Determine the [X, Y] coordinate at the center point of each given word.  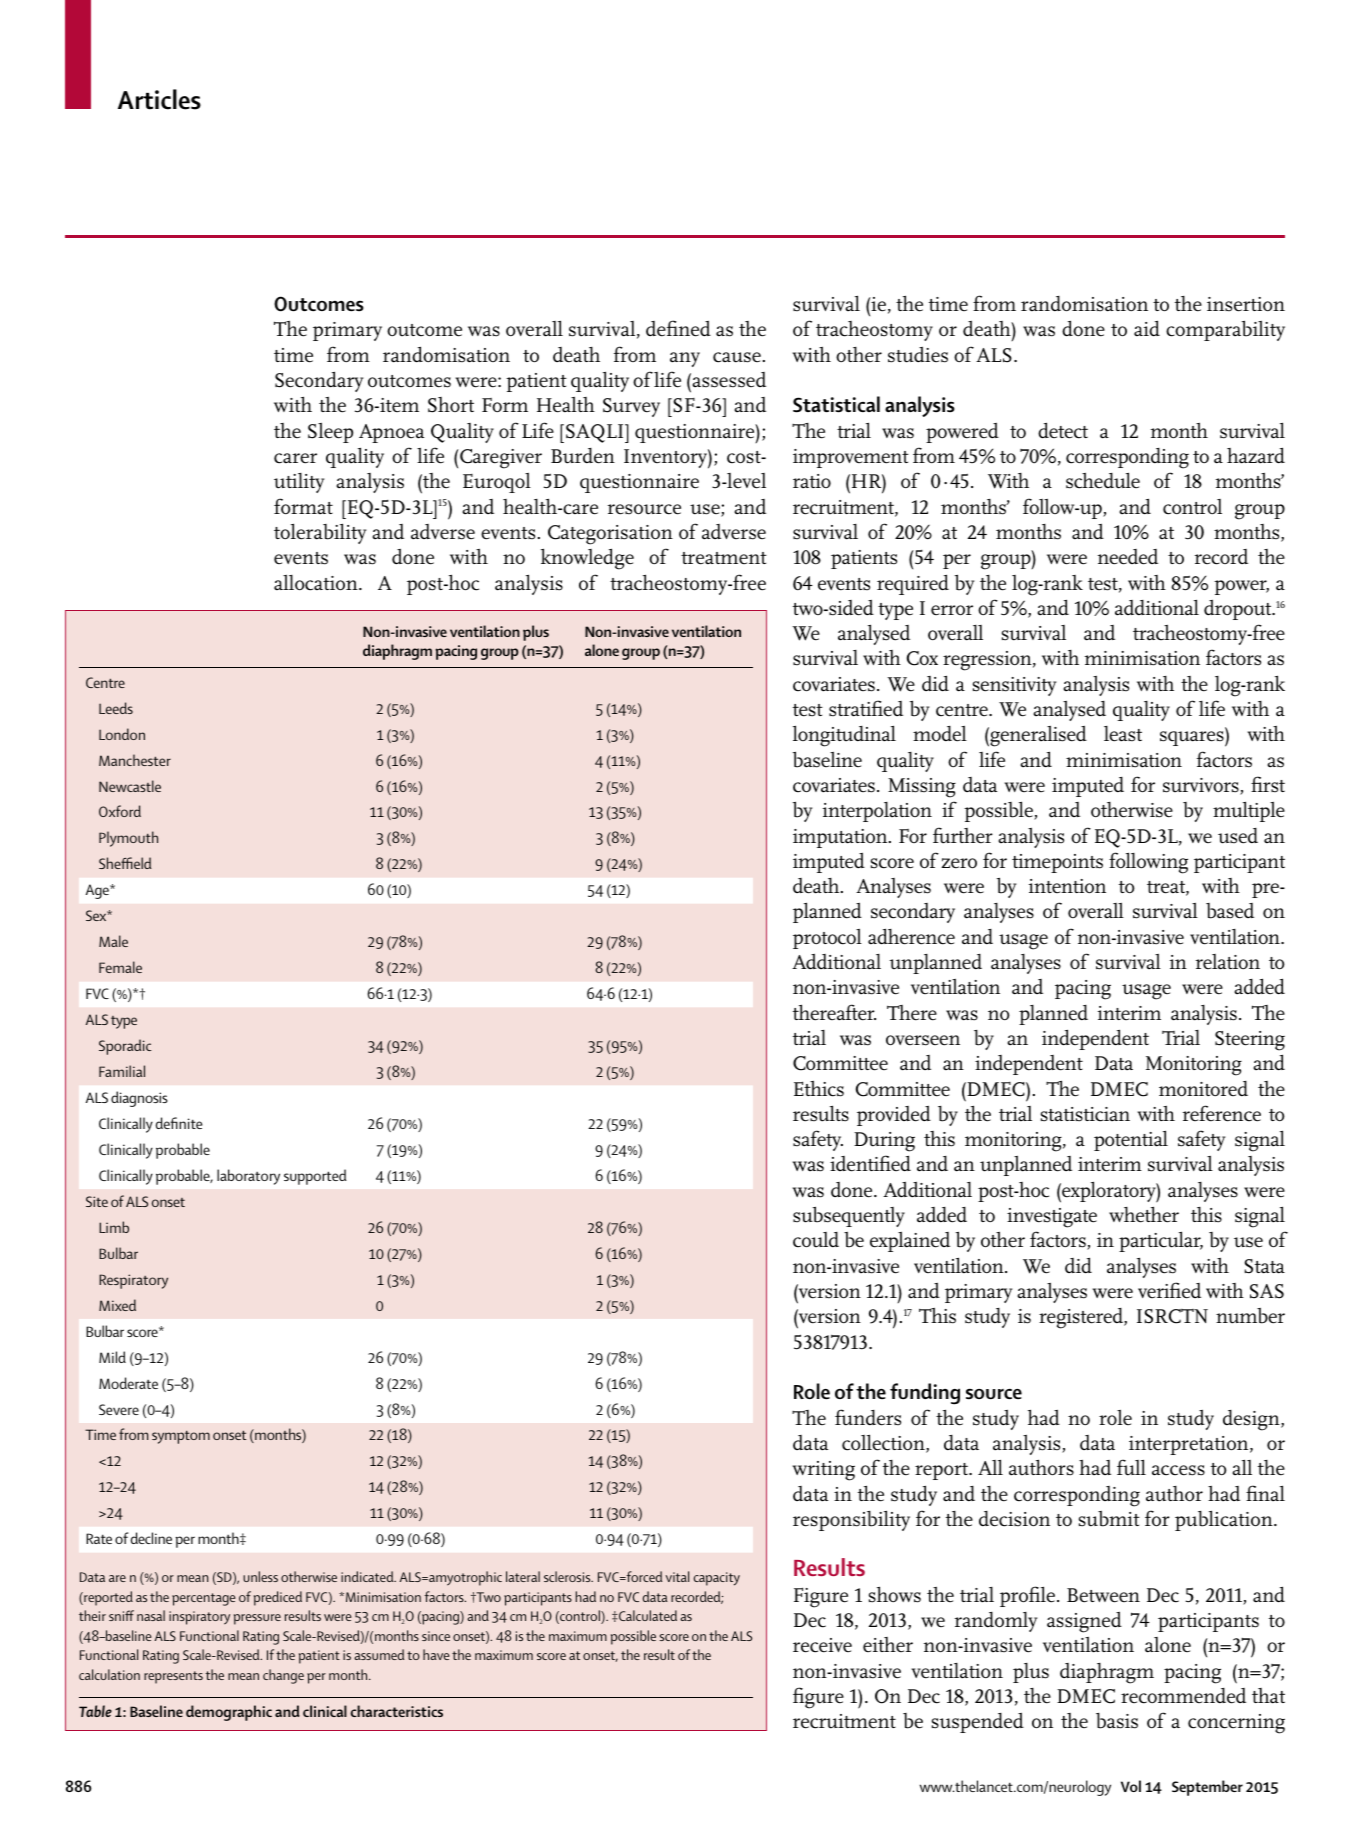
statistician [1085, 1114]
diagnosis [139, 1099]
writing [823, 1471]
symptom [181, 1437]
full [1131, 1467]
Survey [631, 407]
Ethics [819, 1089]
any [685, 359]
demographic [229, 1713]
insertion [1246, 304]
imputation [841, 838]
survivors [1202, 786]
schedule [1103, 480]
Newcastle [130, 786]
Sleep [330, 433]
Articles [159, 99]
